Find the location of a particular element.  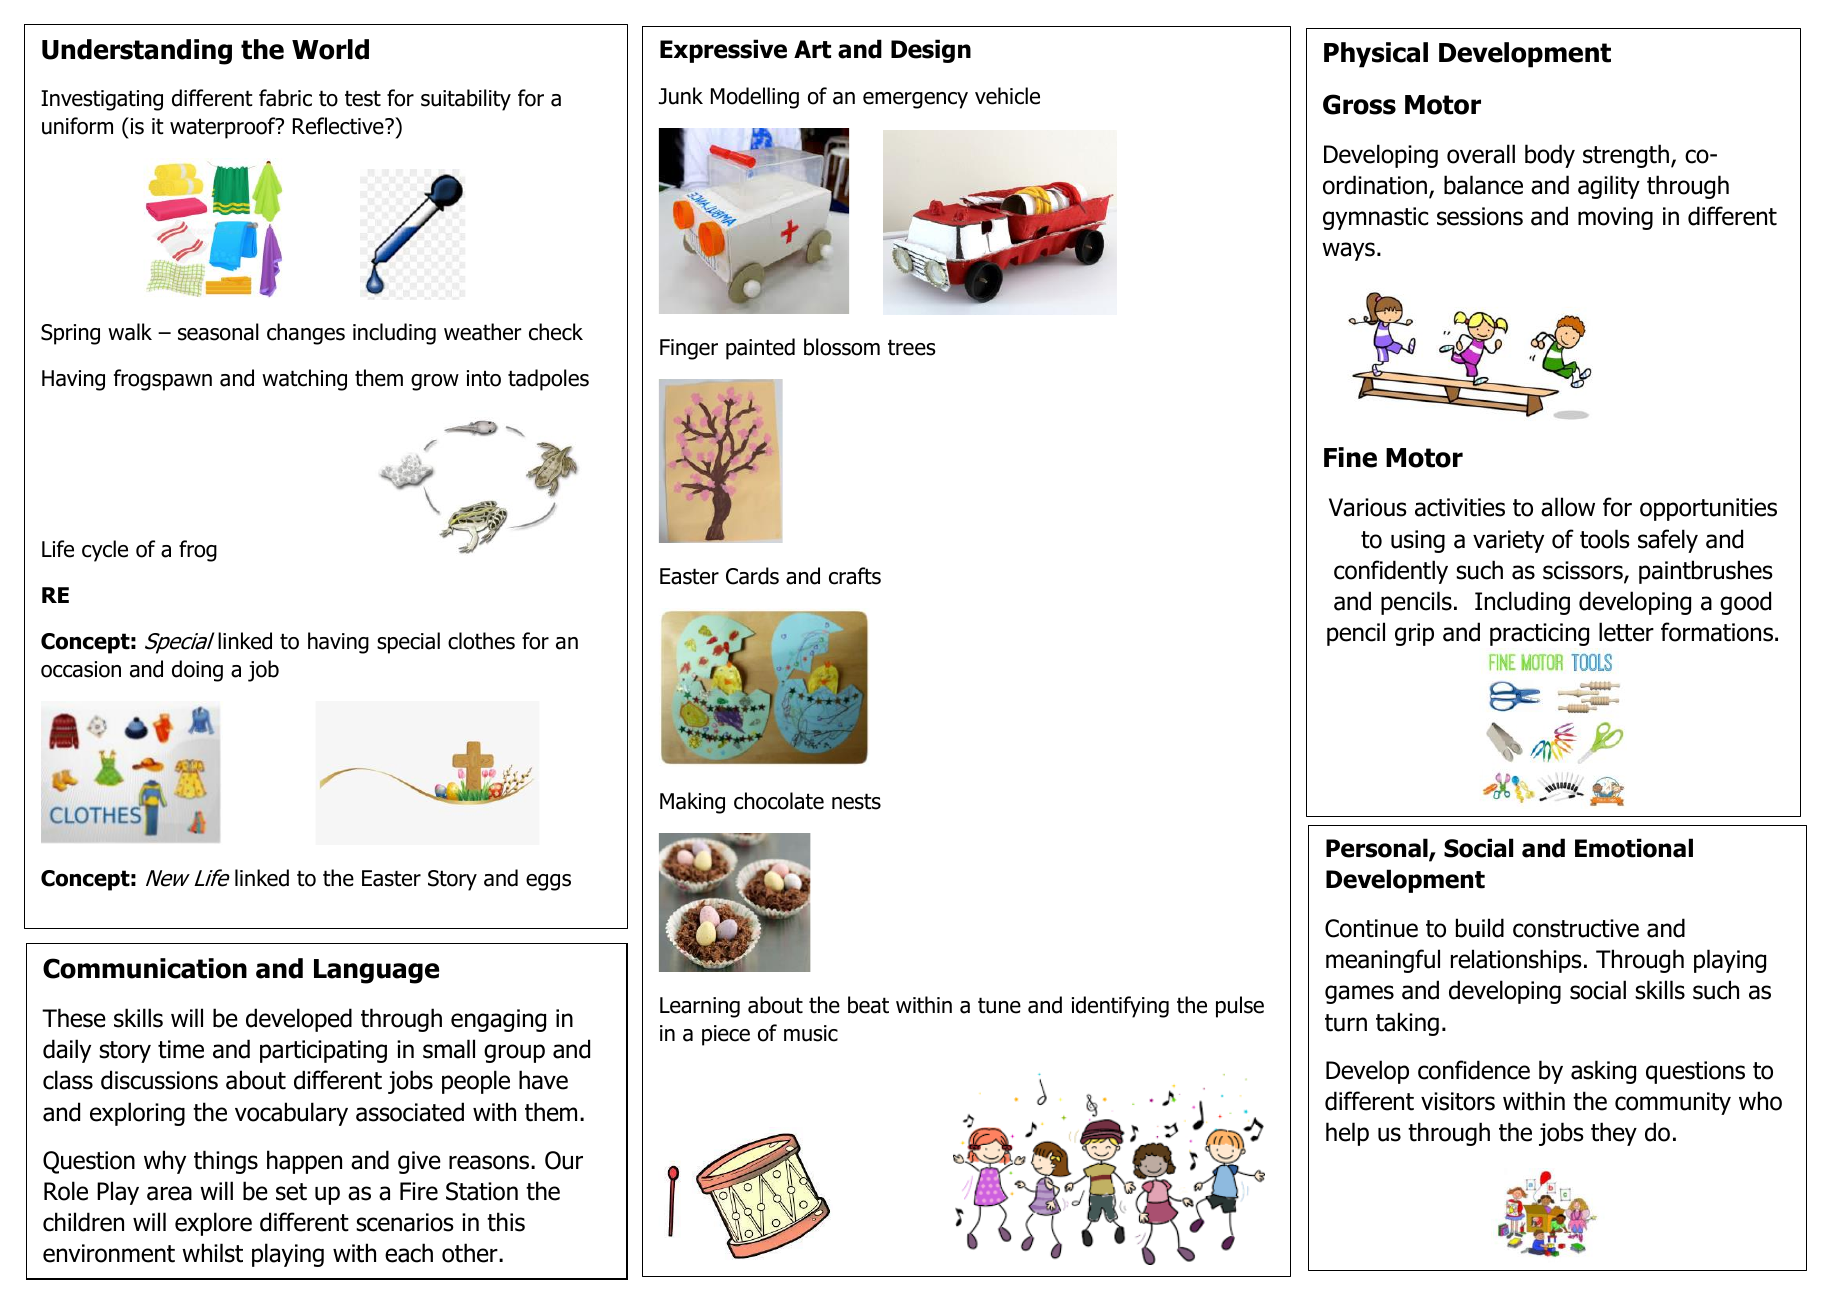

explore is located at coordinates (213, 1224).
